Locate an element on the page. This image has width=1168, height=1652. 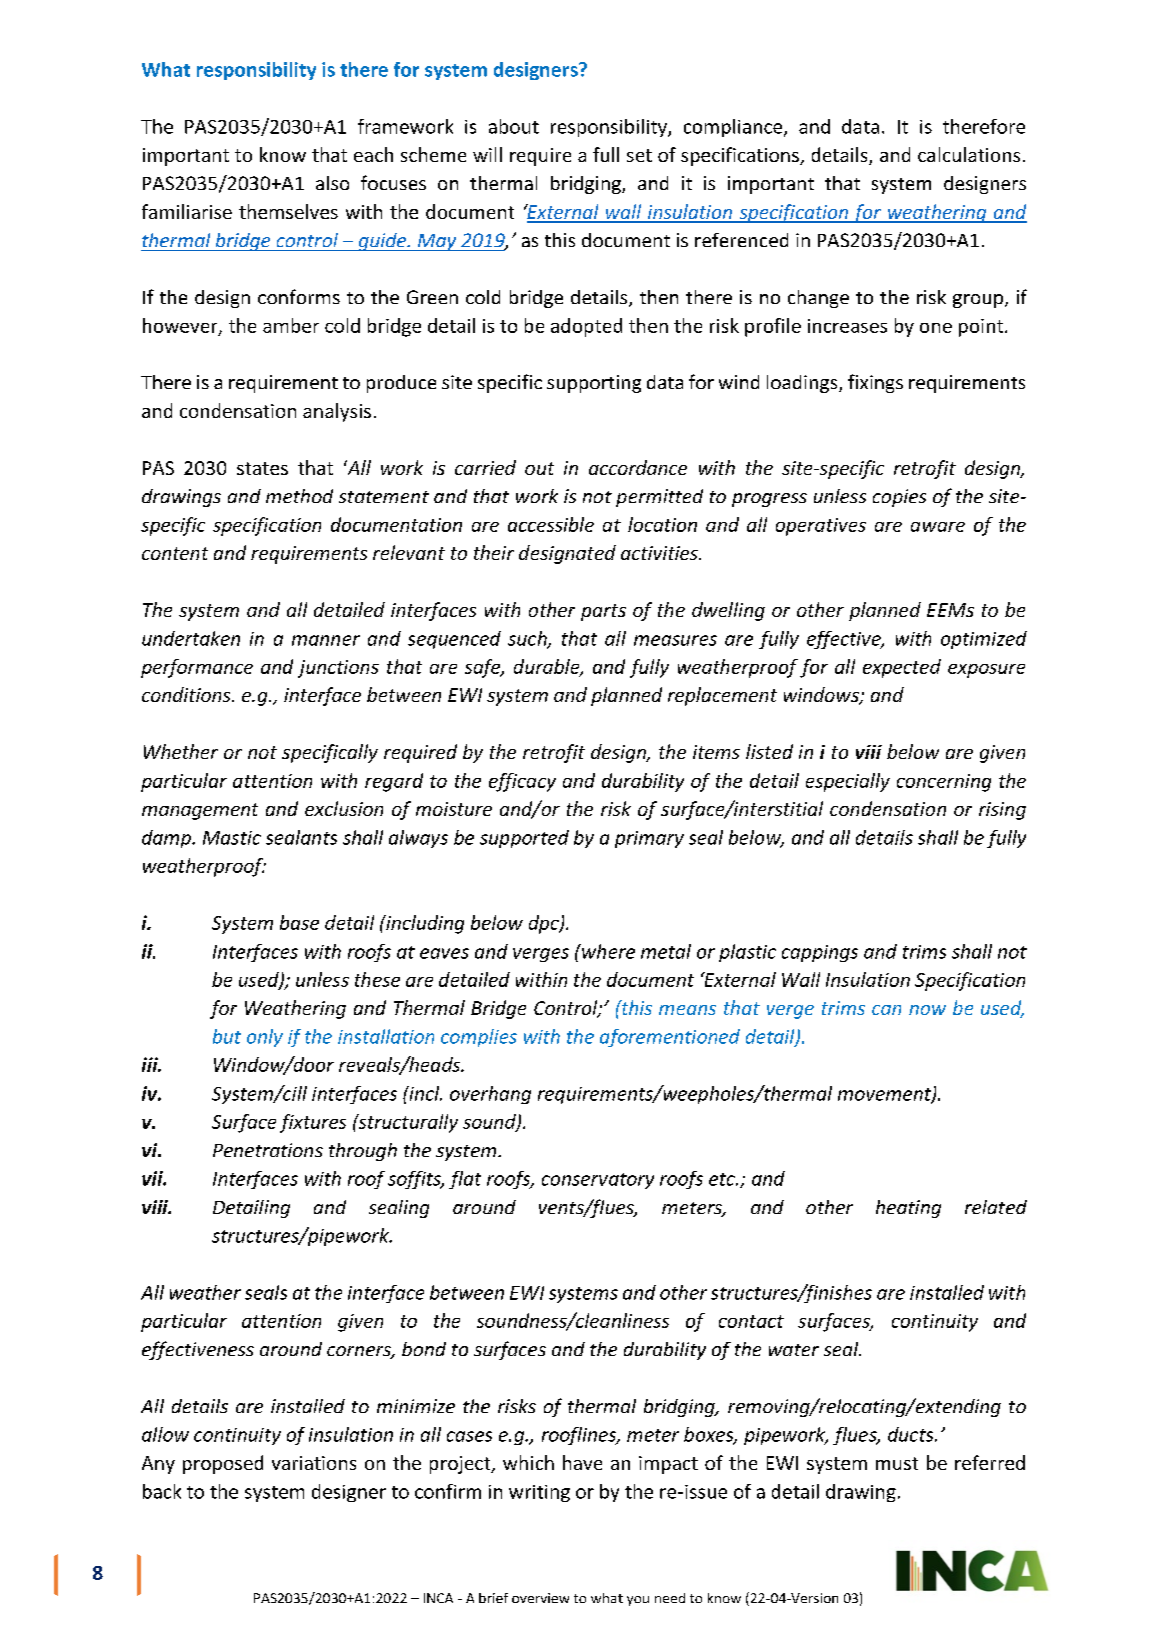
calculations is located at coordinates (969, 154).
